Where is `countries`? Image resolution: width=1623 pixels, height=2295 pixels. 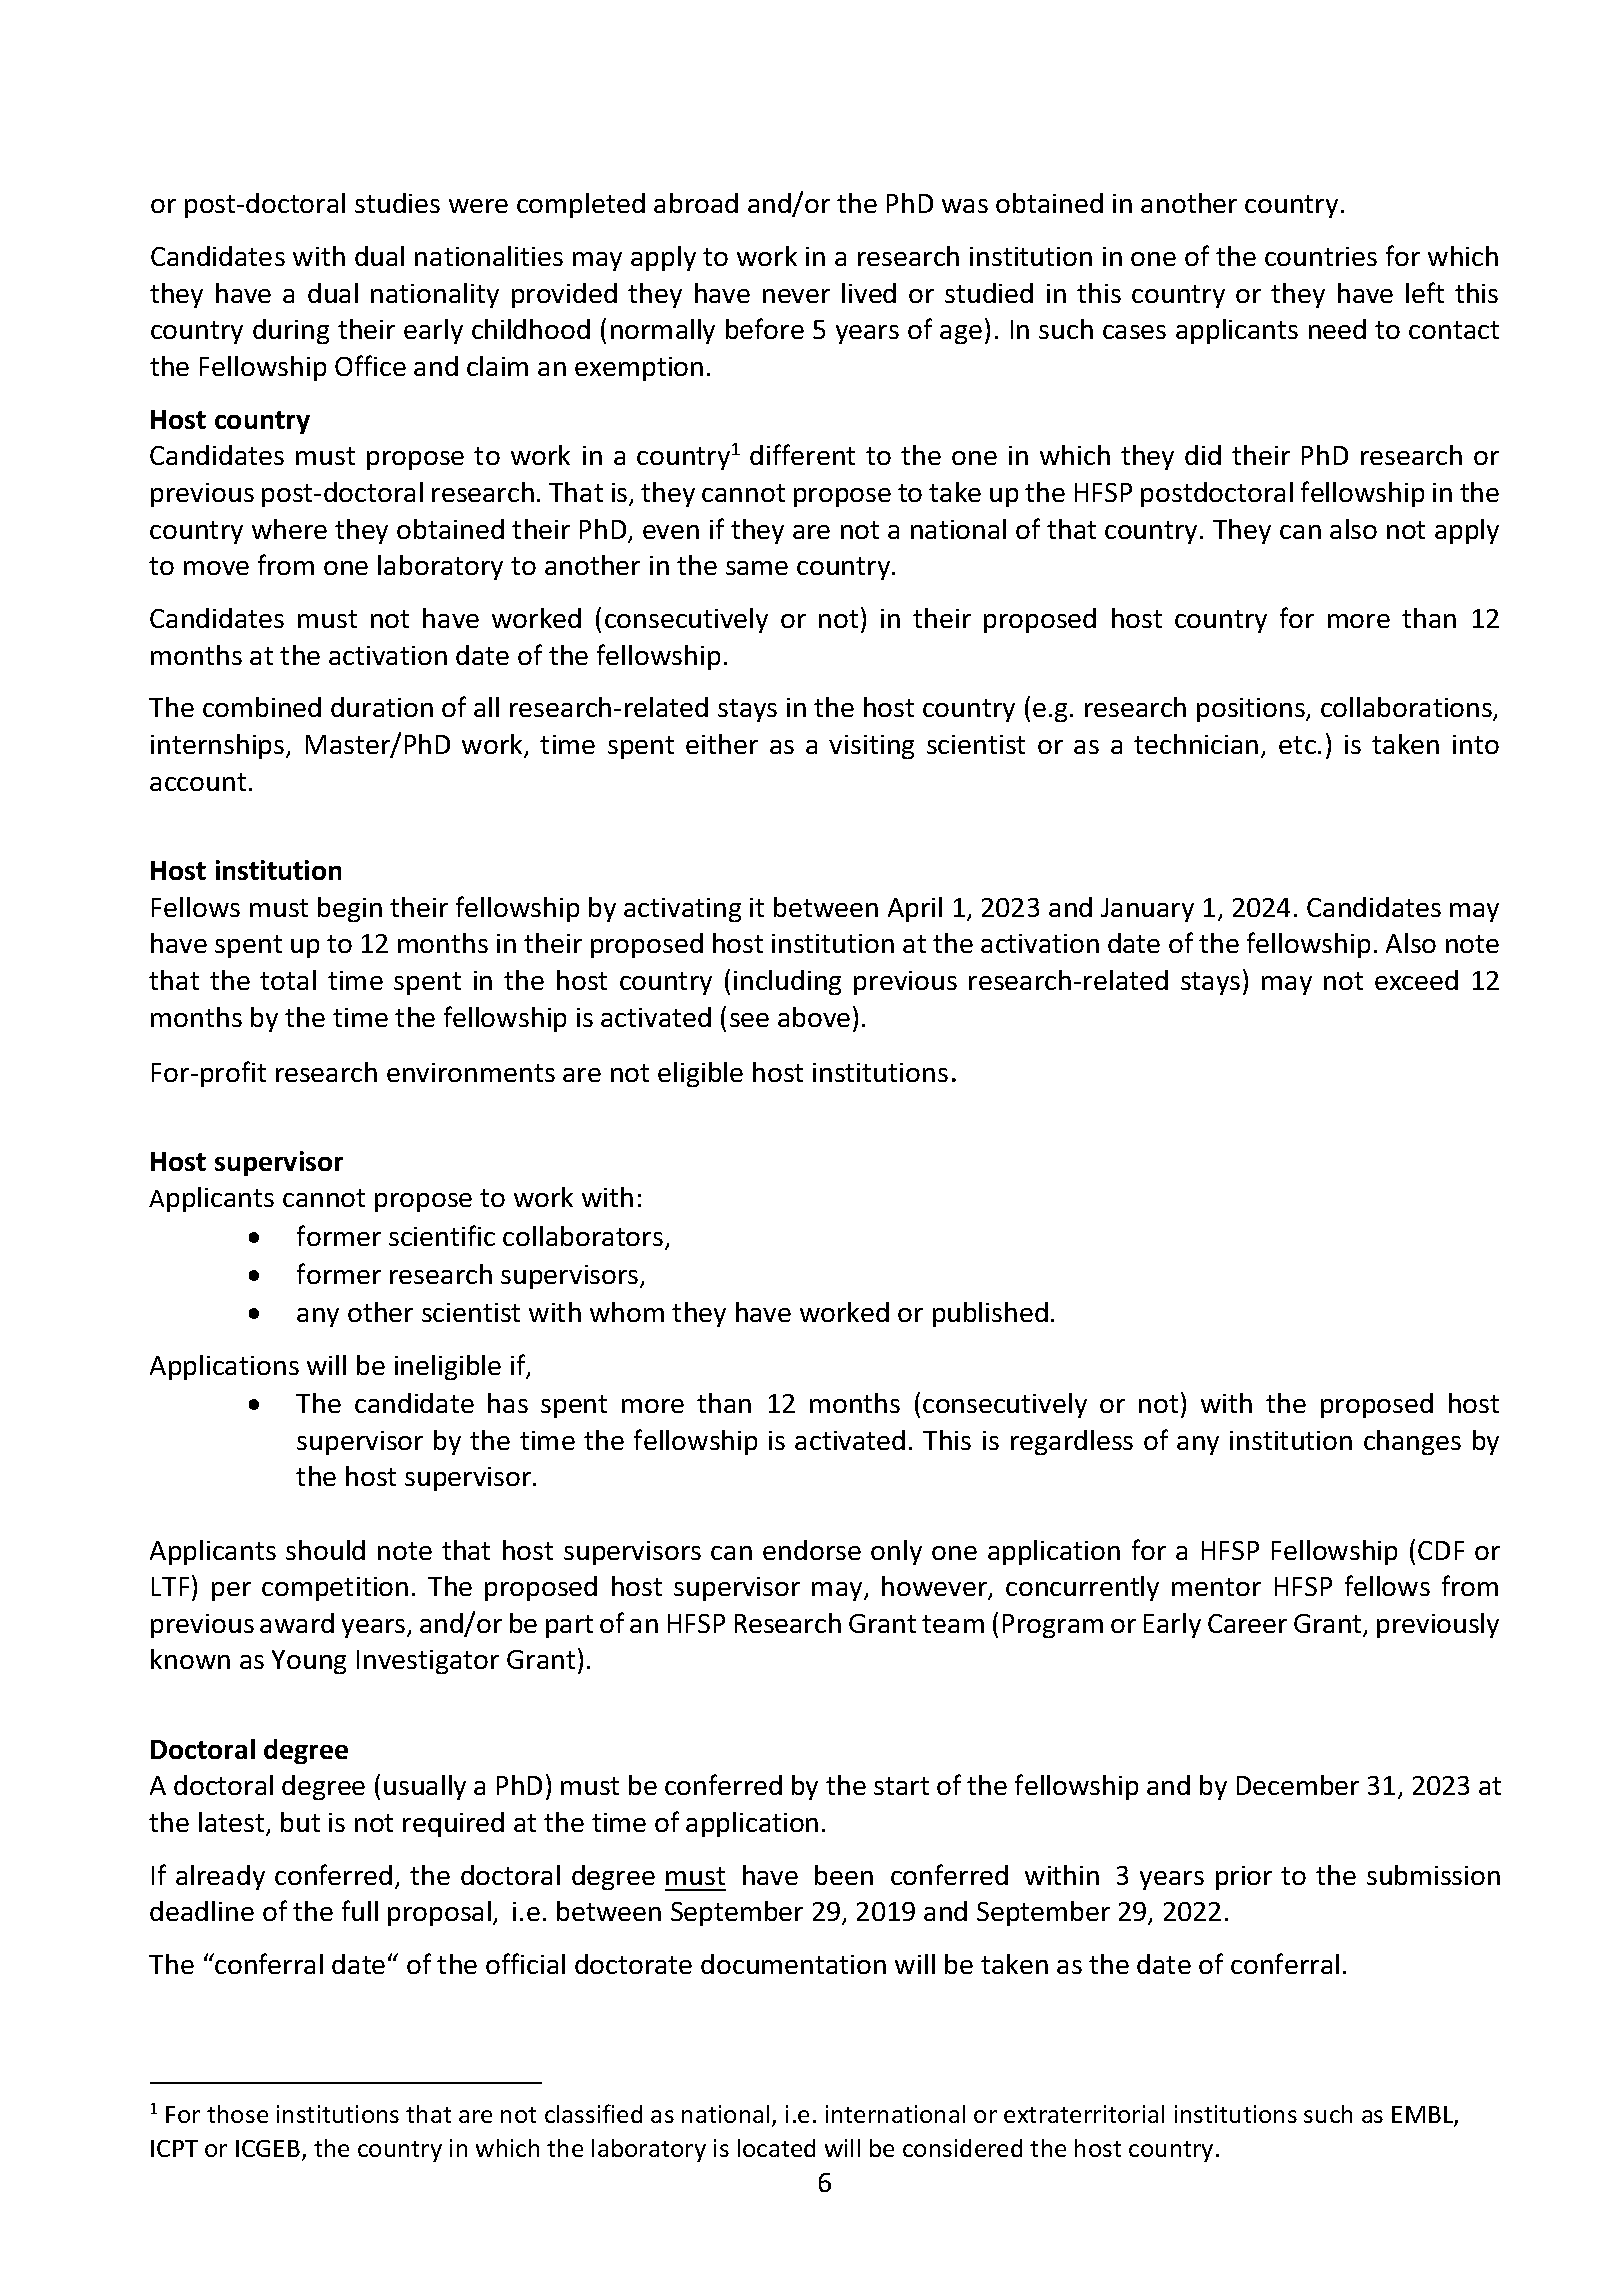 countries is located at coordinates (1321, 256).
